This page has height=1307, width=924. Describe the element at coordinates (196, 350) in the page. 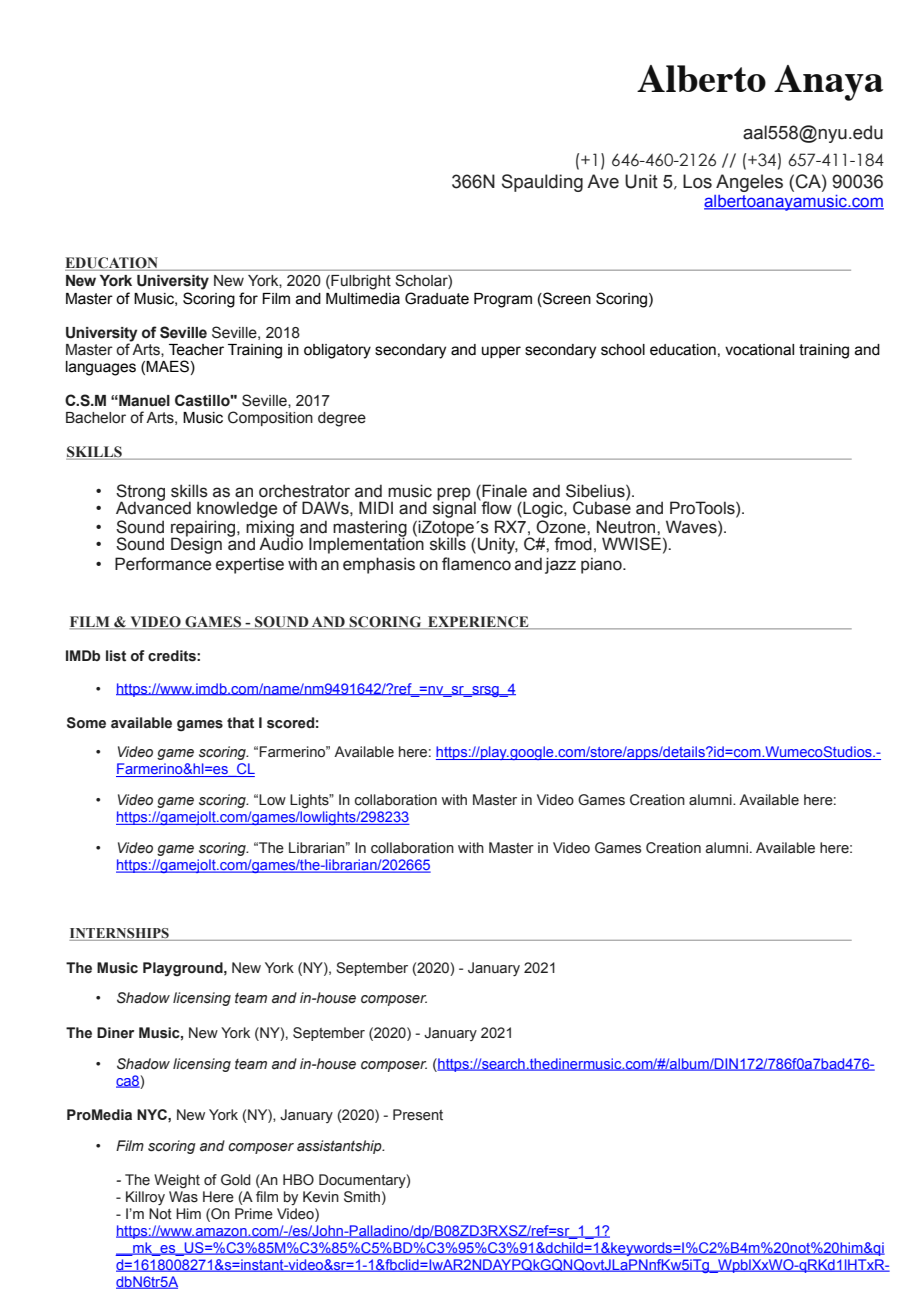

I see `Teacher` at that location.
